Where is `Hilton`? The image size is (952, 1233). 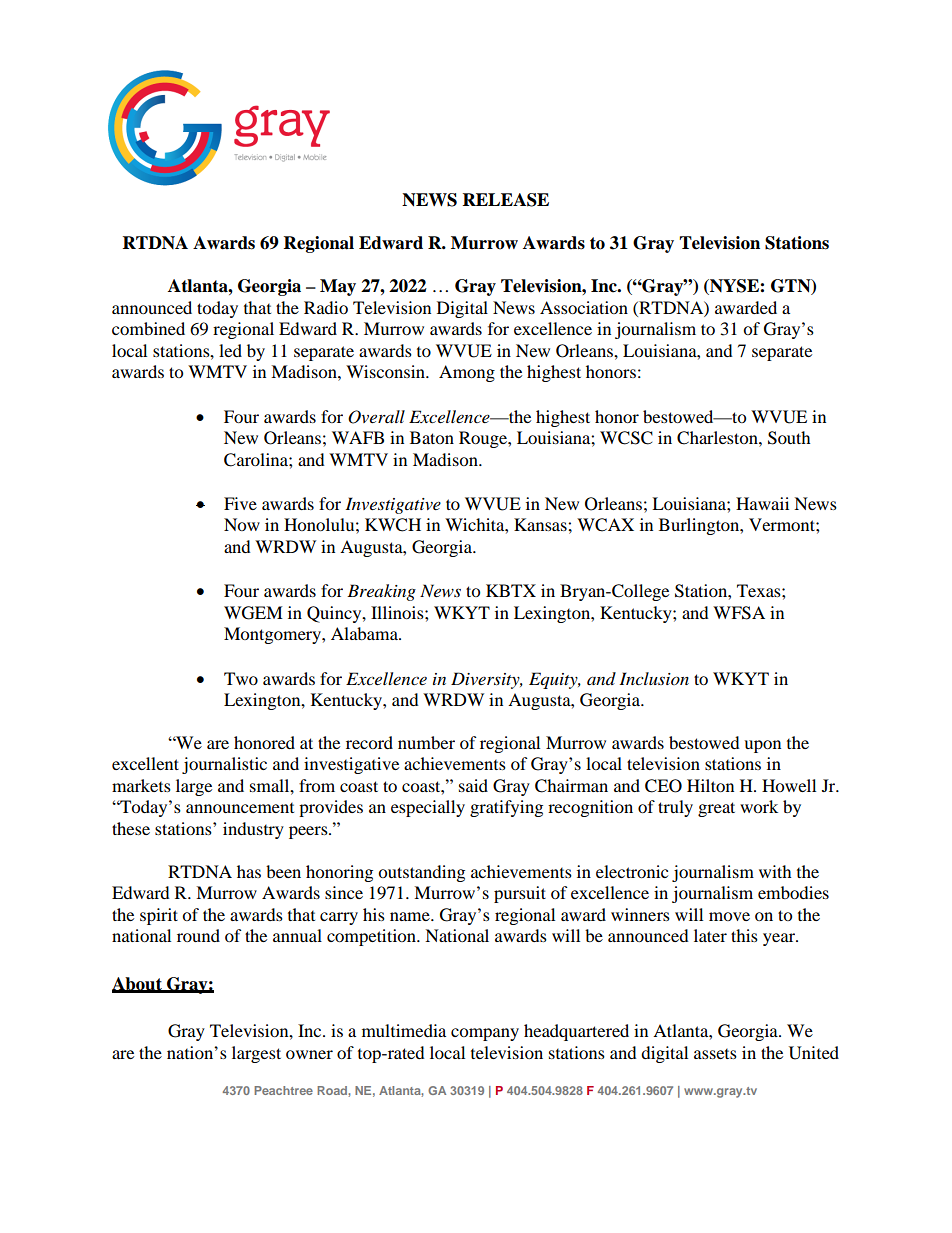 Hilton is located at coordinates (710, 785).
